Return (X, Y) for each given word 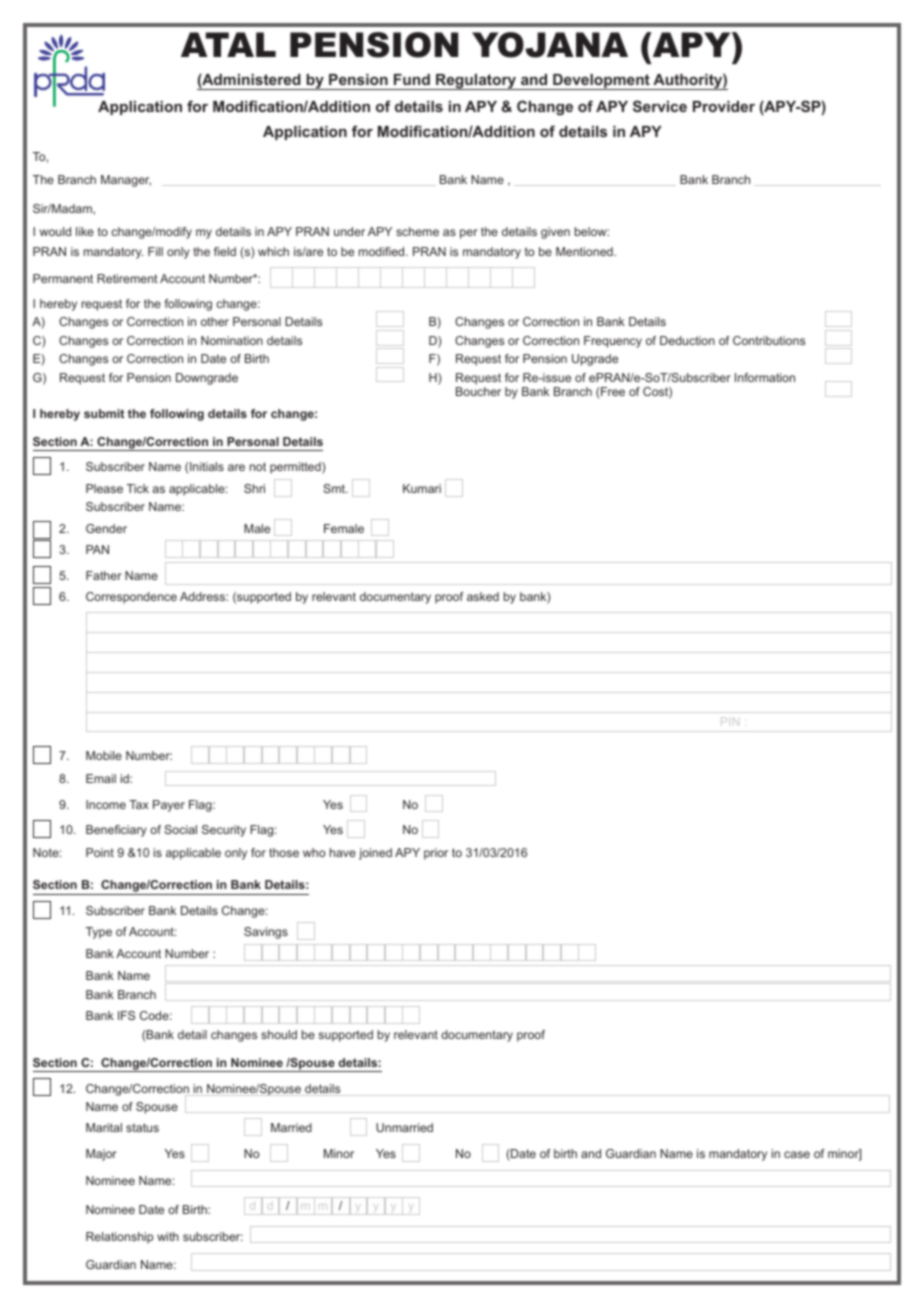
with (168, 1236)
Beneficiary (116, 831)
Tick (138, 488)
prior (436, 854)
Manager (126, 181)
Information (765, 377)
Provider (724, 106)
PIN (730, 721)
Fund (412, 79)
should (279, 1034)
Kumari (422, 488)
